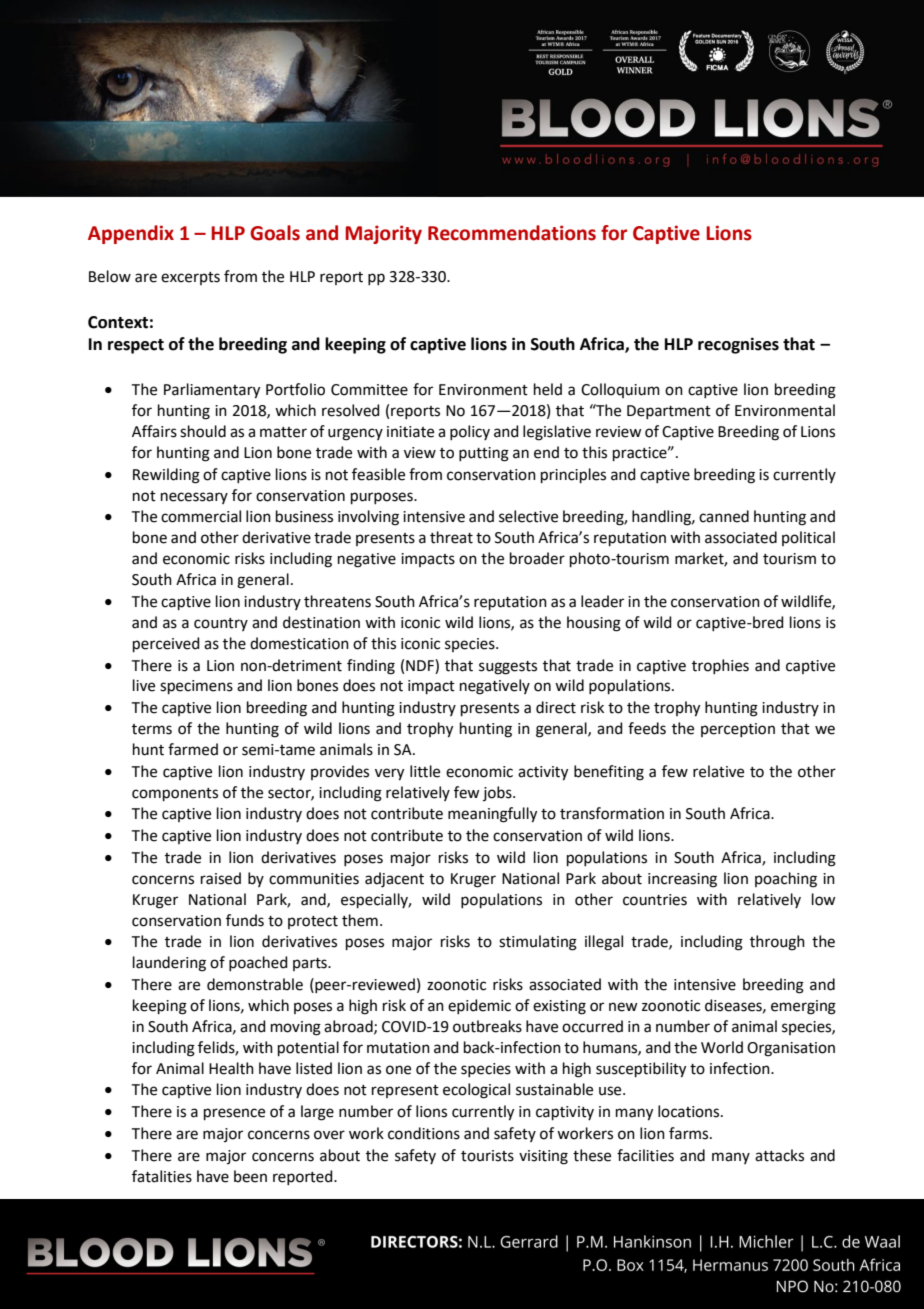 The image size is (924, 1309). What do you see at coordinates (738, 730) in the screenshot?
I see `perception` at bounding box center [738, 730].
